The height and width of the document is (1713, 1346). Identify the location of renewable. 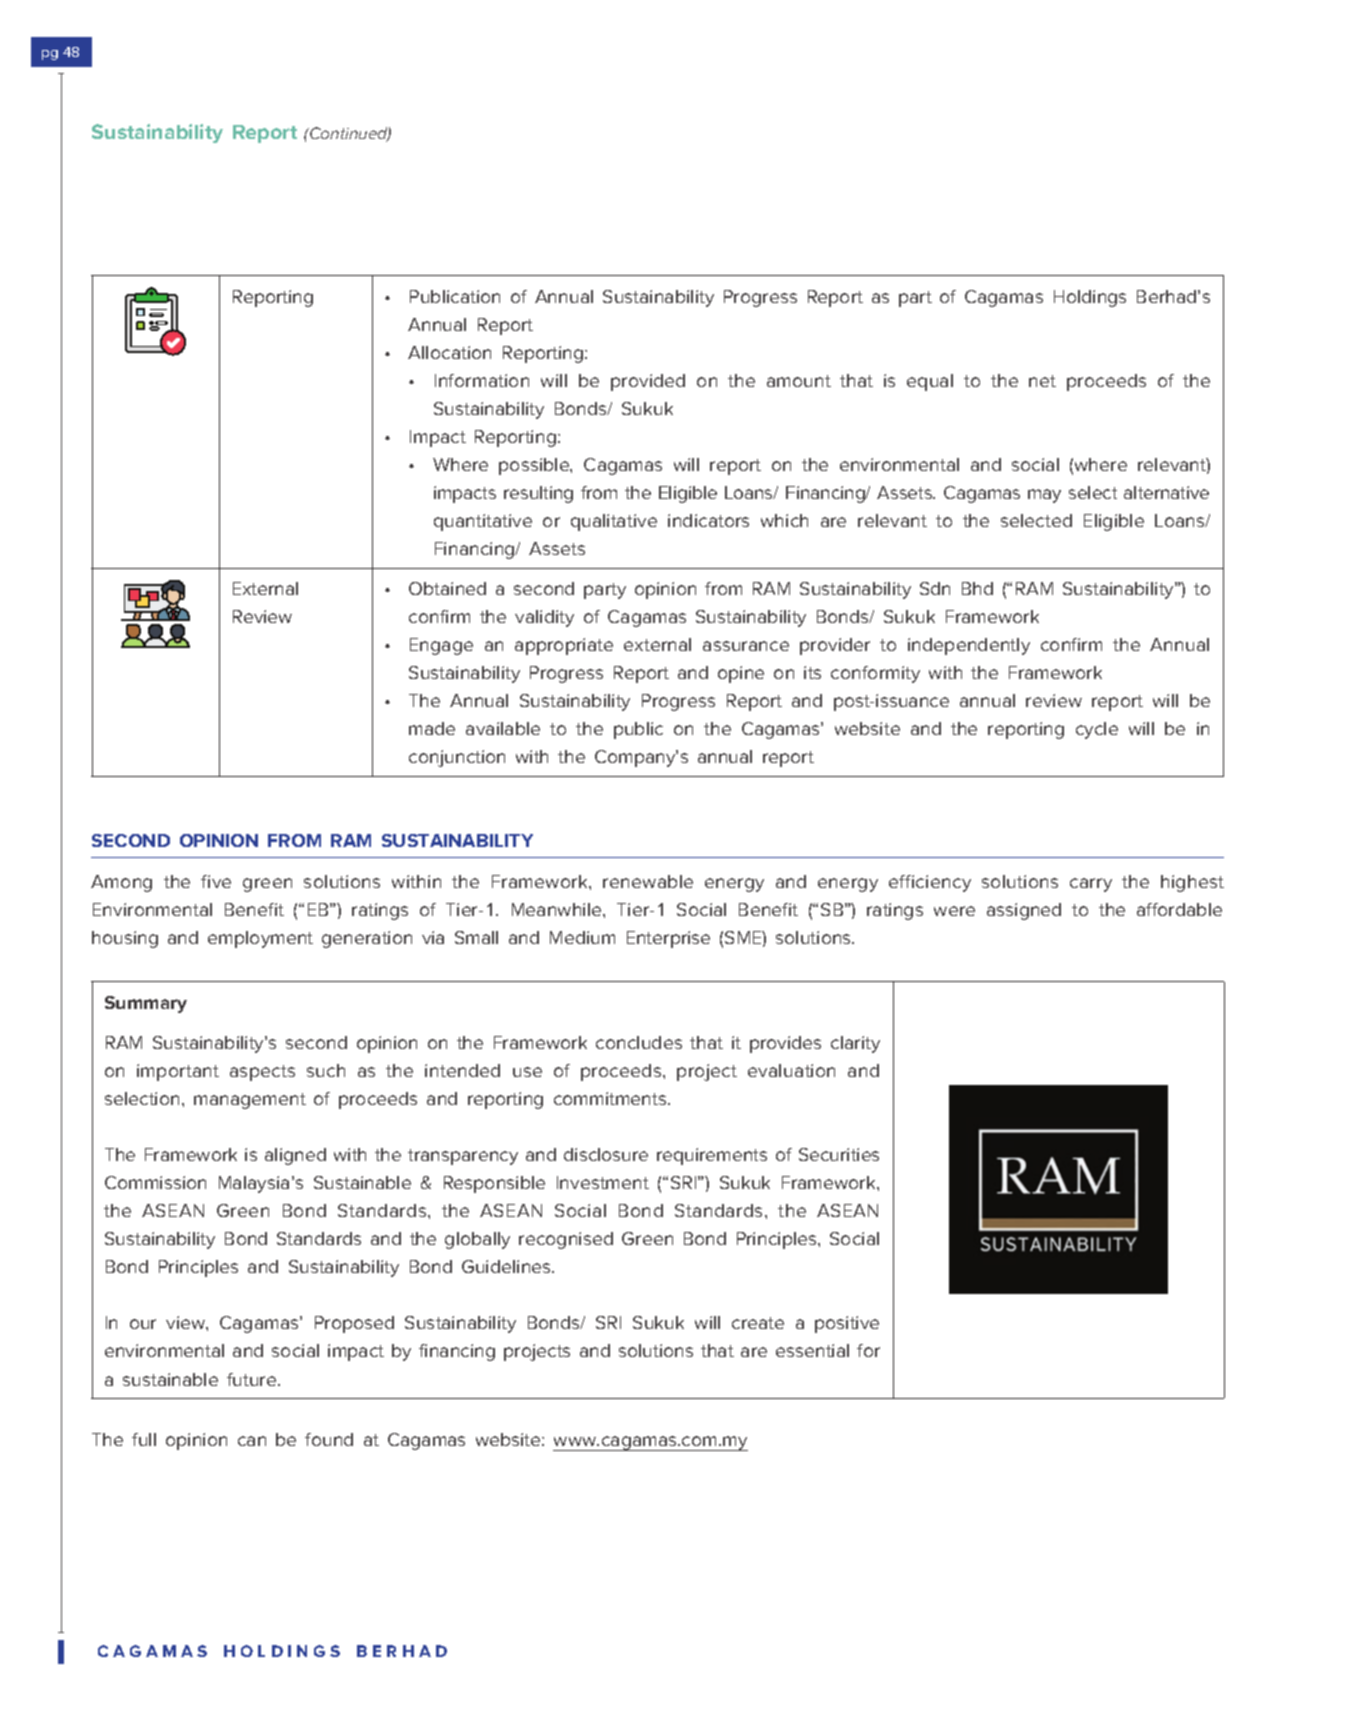
(648, 881).
